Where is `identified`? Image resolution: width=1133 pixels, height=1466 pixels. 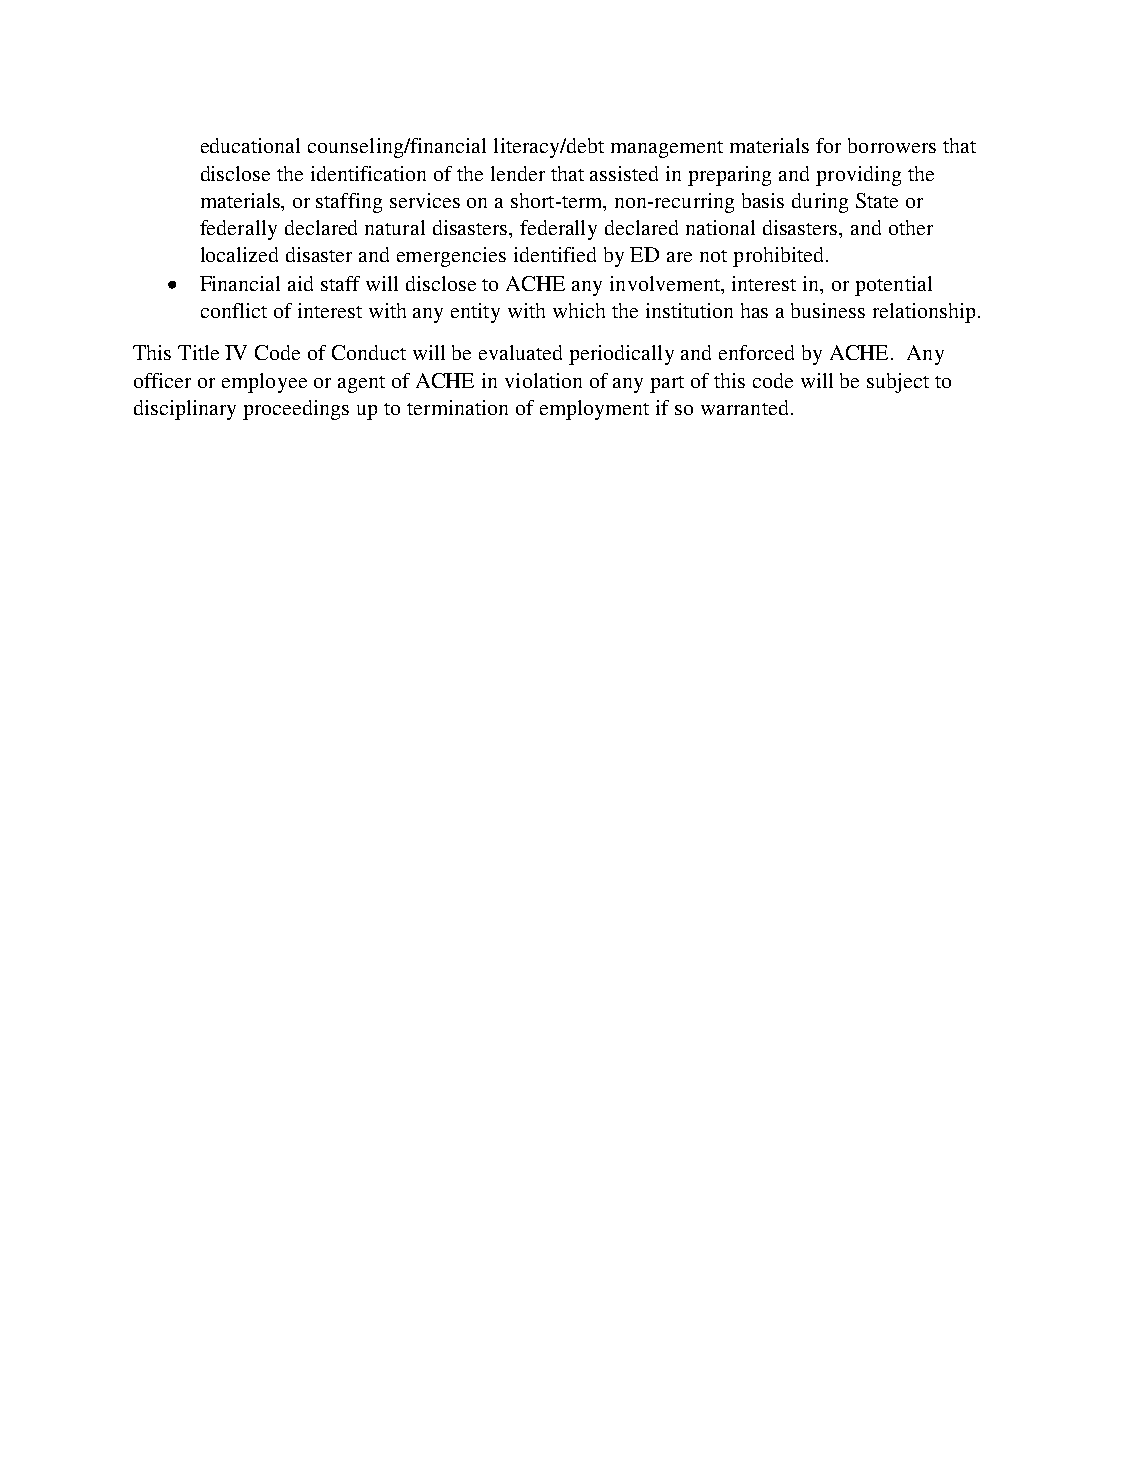 identified is located at coordinates (555, 254).
